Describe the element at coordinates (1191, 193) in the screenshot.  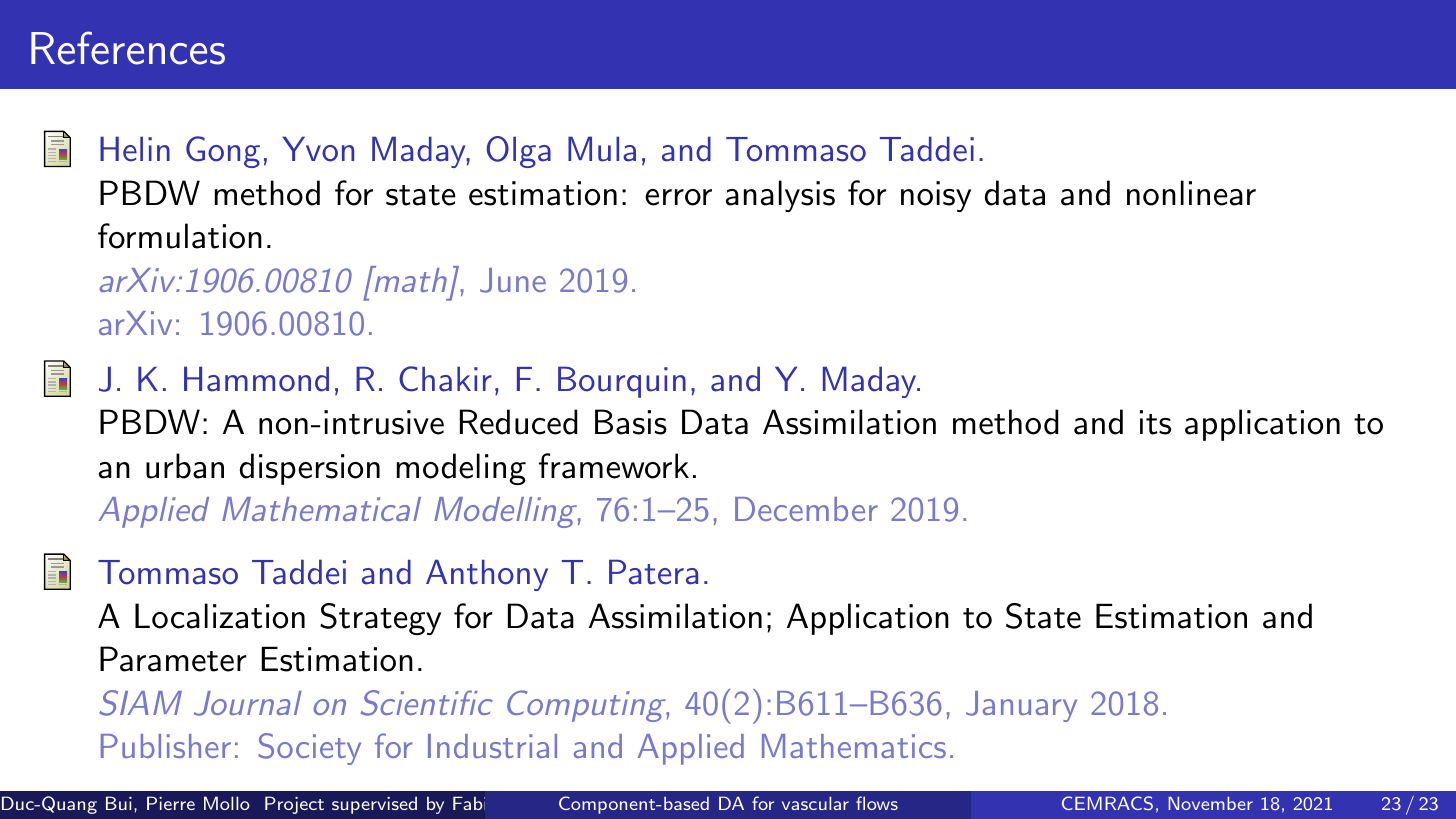
I see `nonlinear` at that location.
